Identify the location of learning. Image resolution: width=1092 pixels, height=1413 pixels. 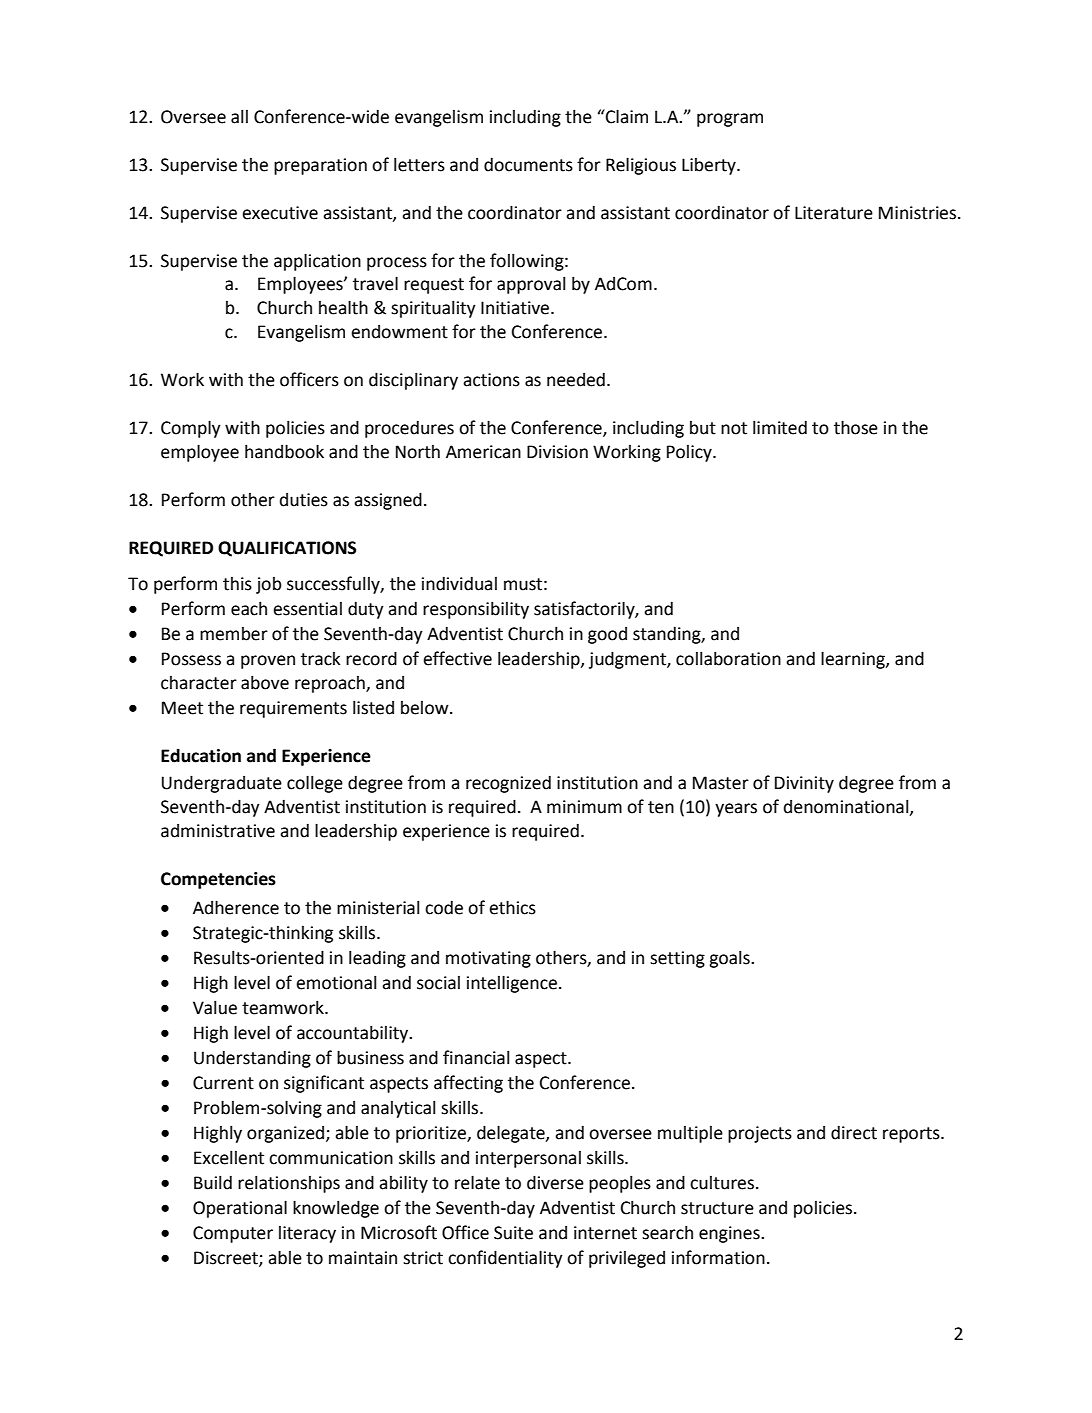
(854, 660).
